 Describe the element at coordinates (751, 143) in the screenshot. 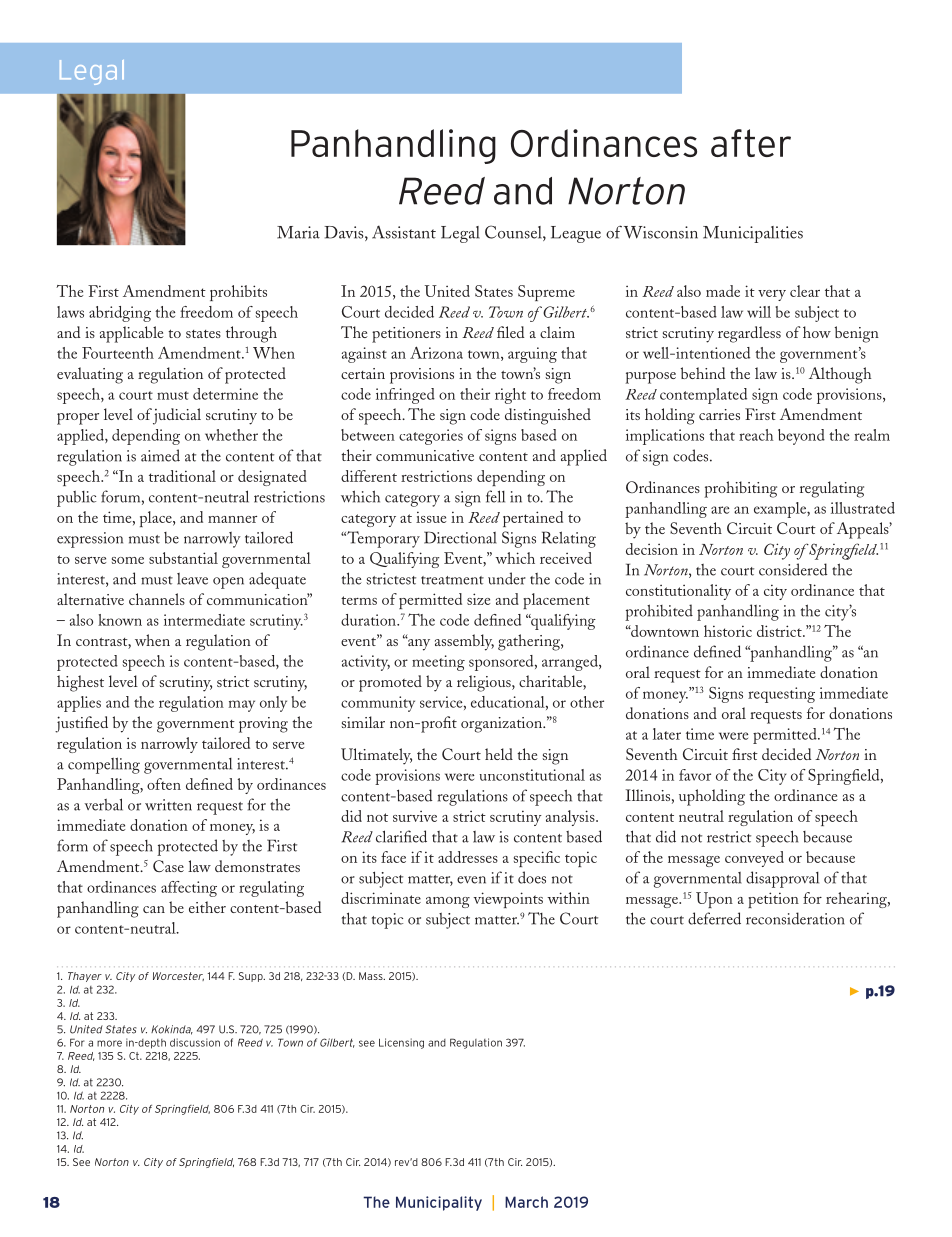

I see `after` at that location.
